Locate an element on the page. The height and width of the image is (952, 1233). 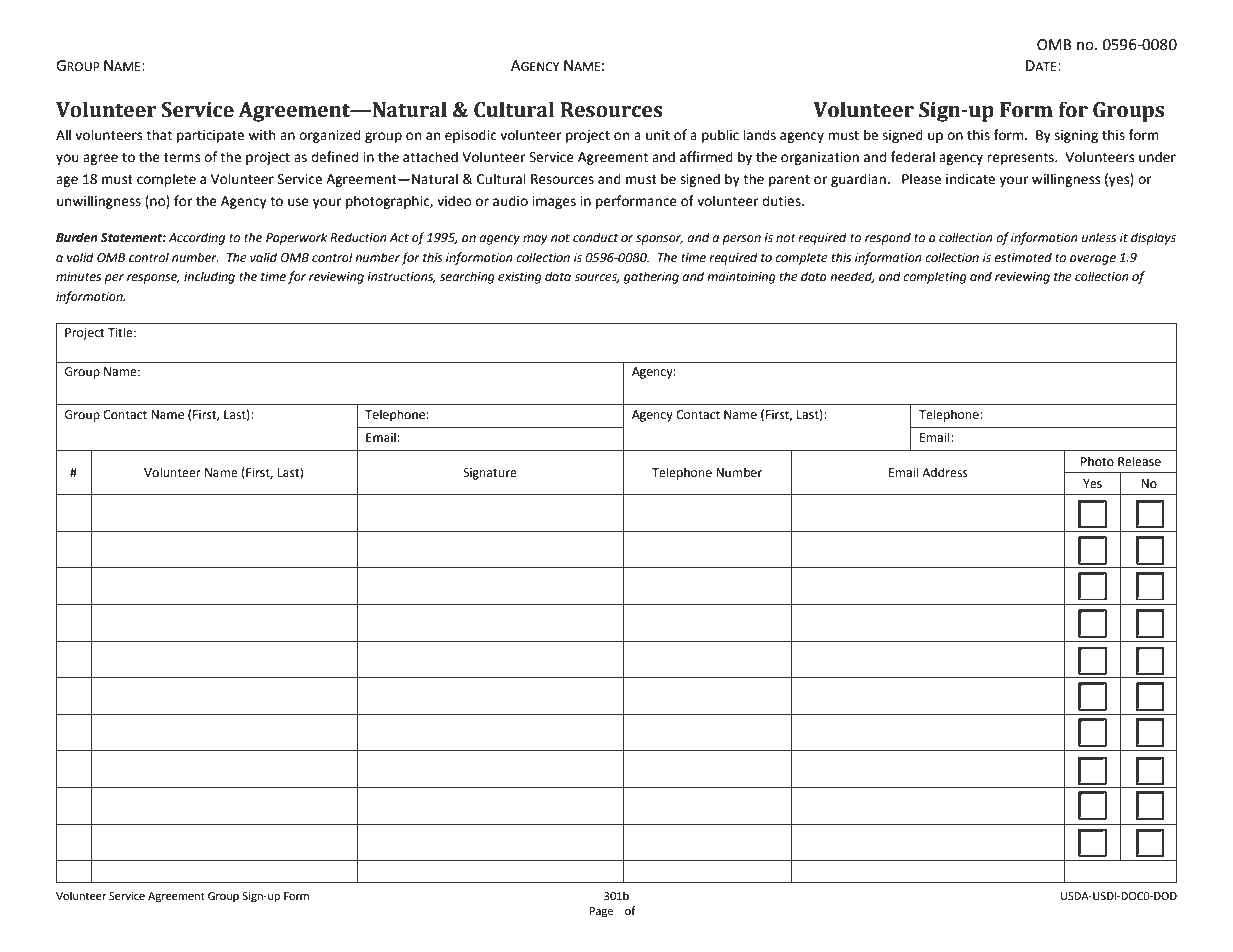
including is located at coordinates (209, 277).
